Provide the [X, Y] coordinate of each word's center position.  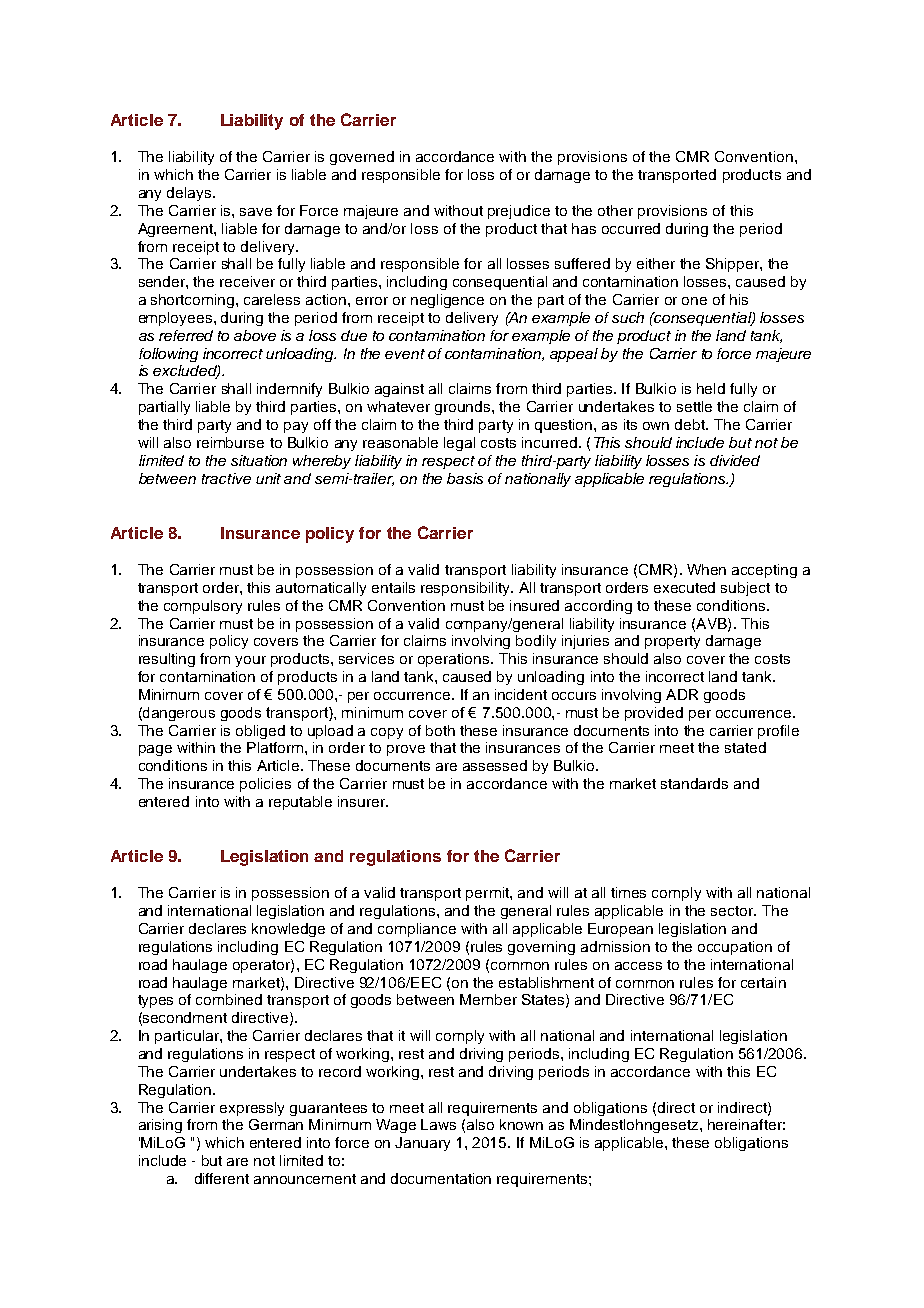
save [256, 212]
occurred [631, 228]
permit [488, 894]
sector [733, 911]
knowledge [288, 930]
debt [691, 424]
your [250, 661]
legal [459, 444]
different [222, 1178]
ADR [682, 694]
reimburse [230, 442]
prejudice [519, 212]
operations [455, 660]
